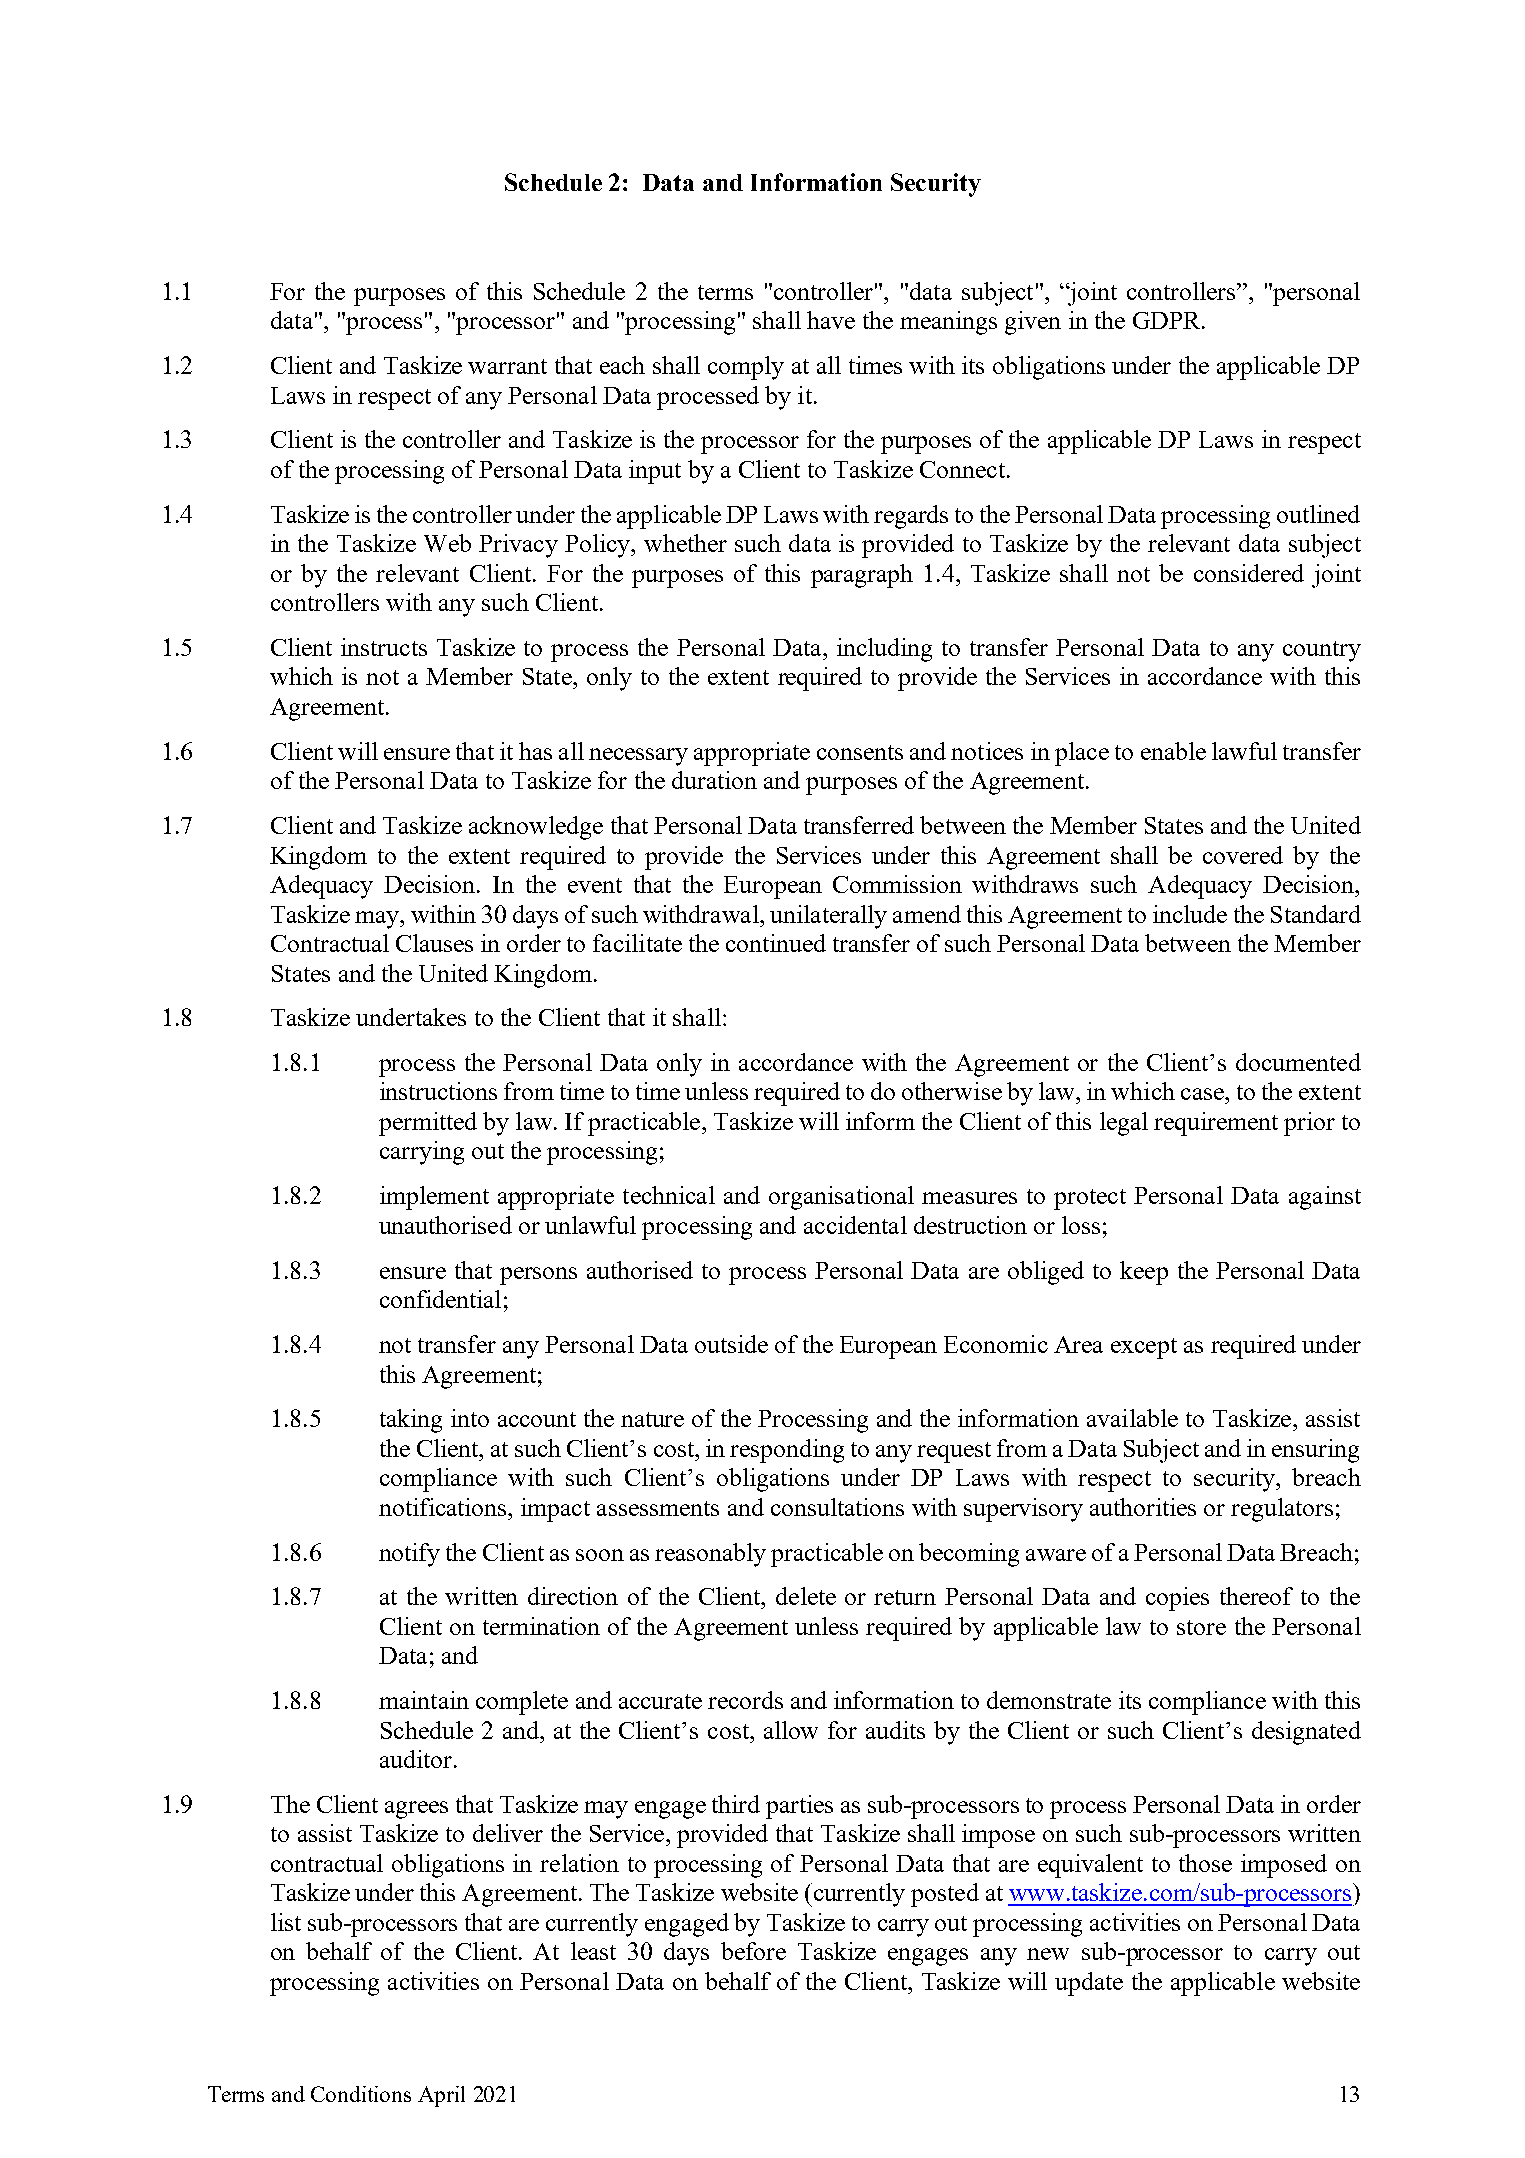 The height and width of the document is (2158, 1525). What do you see at coordinates (746, 368) in the document?
I see `comply` at bounding box center [746, 368].
